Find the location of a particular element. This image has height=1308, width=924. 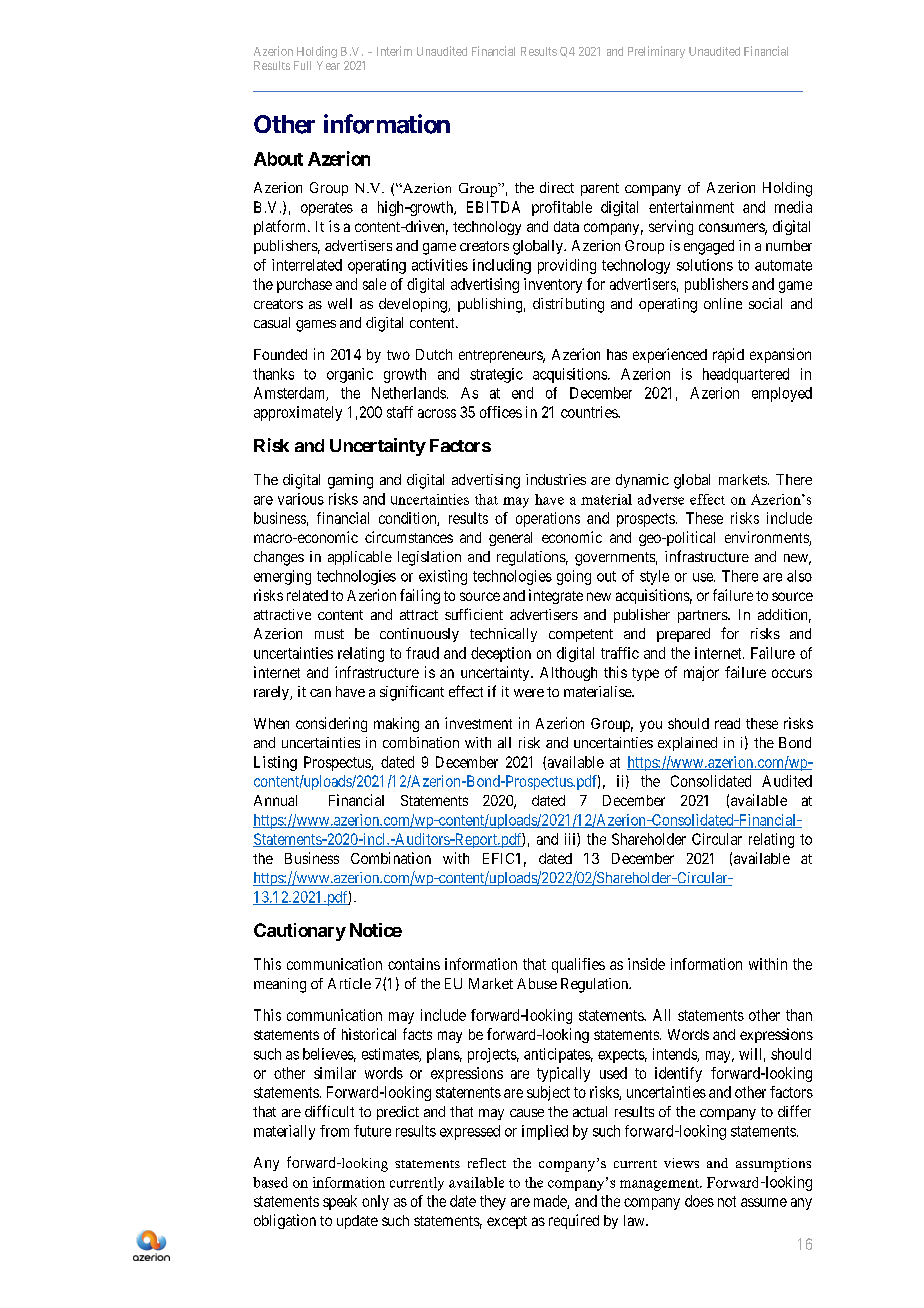

organic is located at coordinates (350, 375).
